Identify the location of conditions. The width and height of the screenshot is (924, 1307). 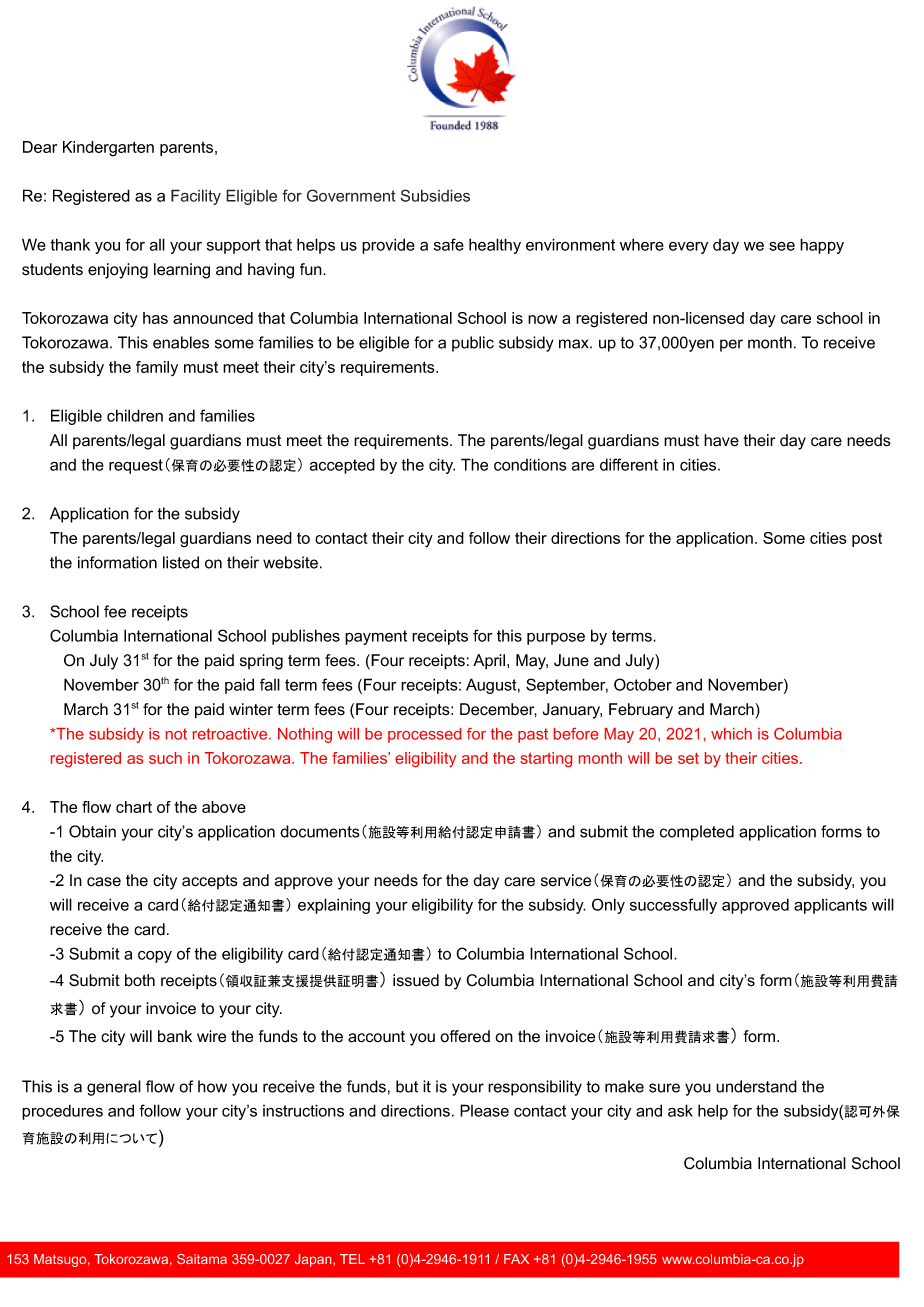
(530, 464).
